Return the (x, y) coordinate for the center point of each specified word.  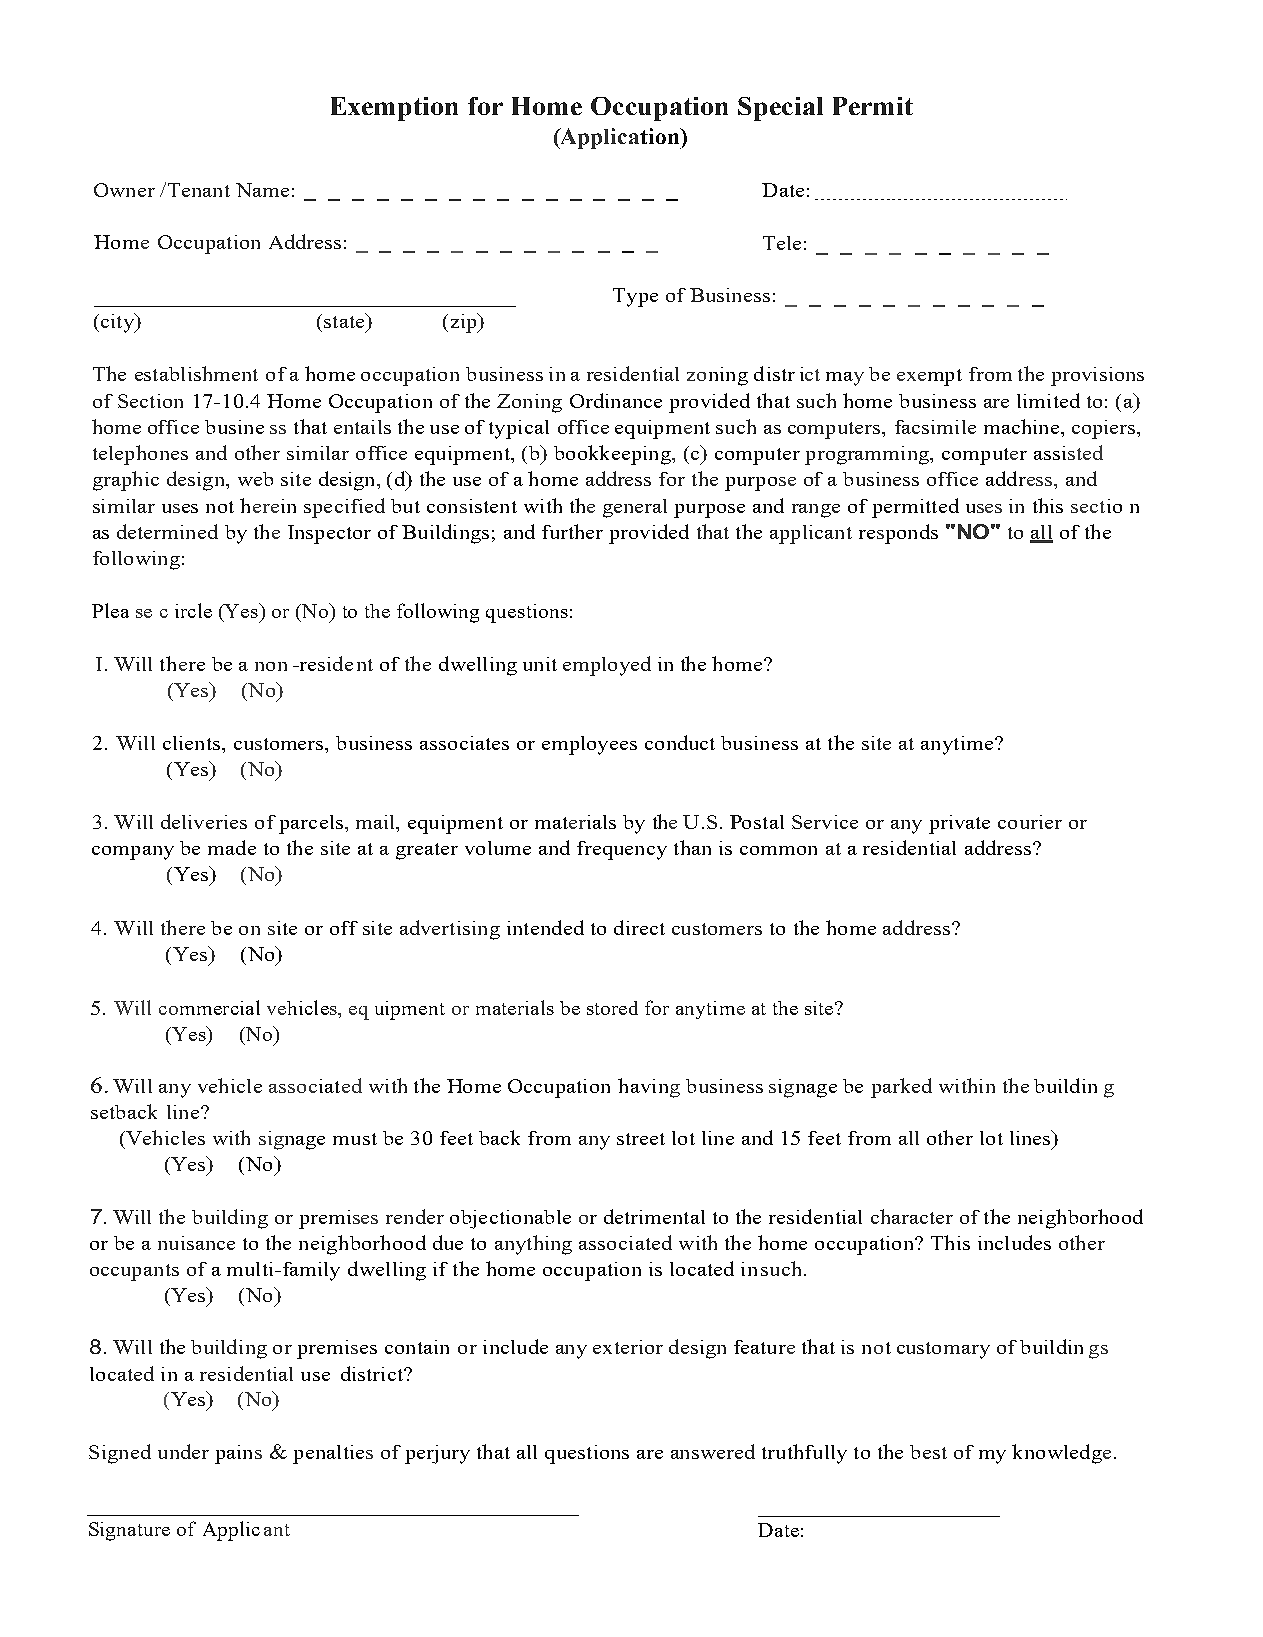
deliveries (204, 821)
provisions (1097, 376)
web (255, 479)
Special (780, 109)
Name (262, 190)
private (959, 824)
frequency (622, 850)
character (912, 1216)
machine (1023, 426)
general (635, 508)
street (641, 1139)
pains (238, 1454)
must (355, 1139)
